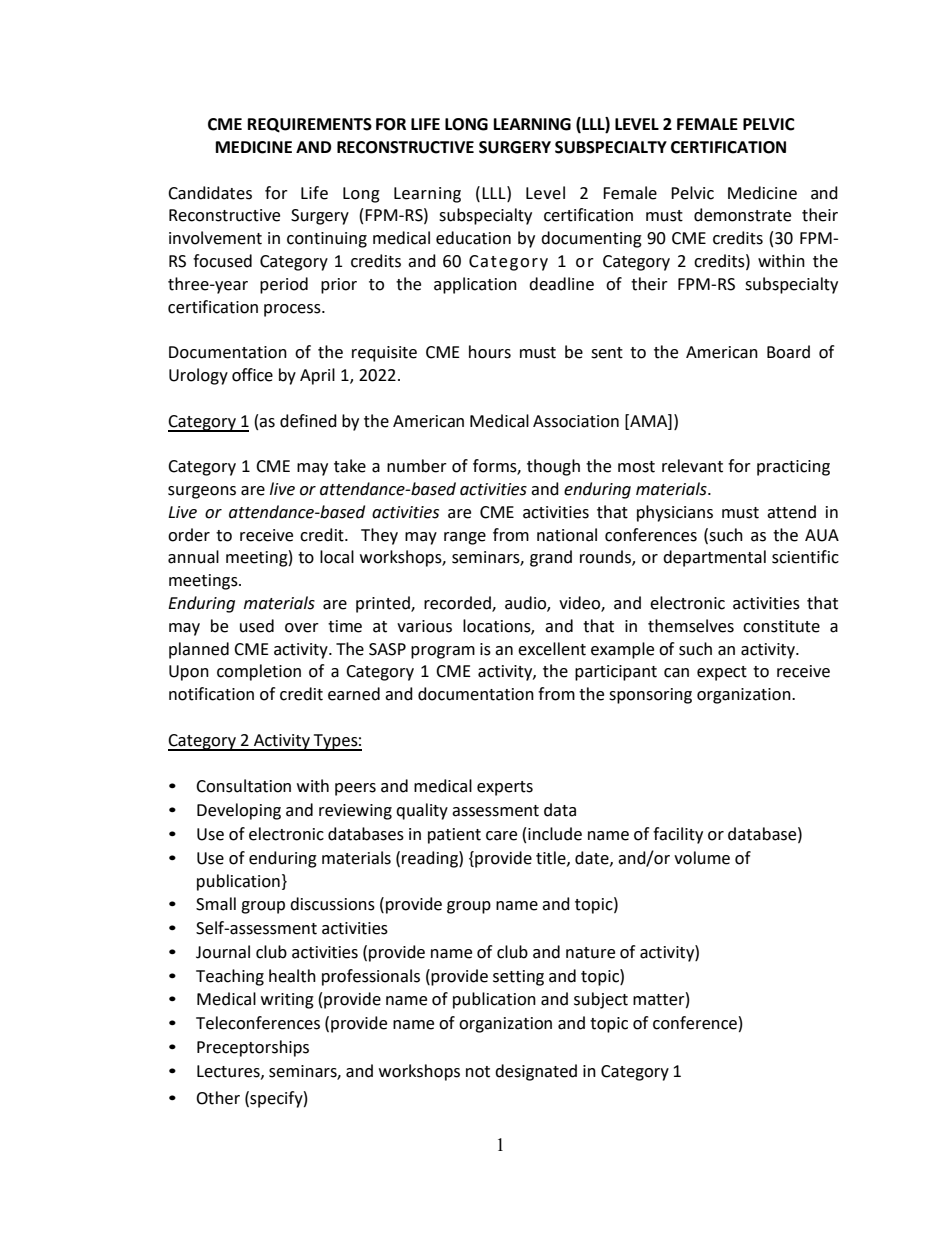 The width and height of the image is (952, 1233). Describe the element at coordinates (536, 1072) in the image. I see `designated` at that location.
